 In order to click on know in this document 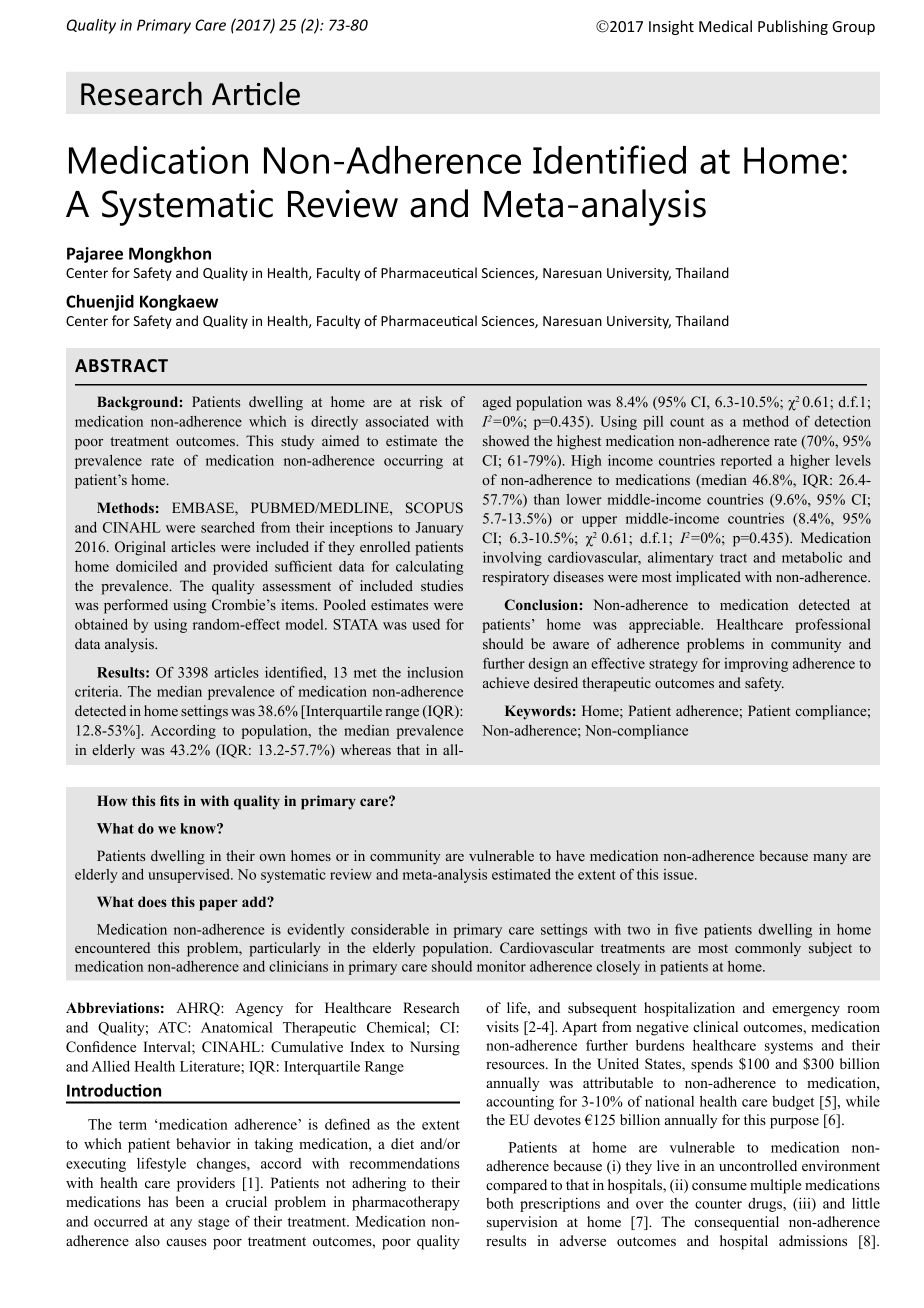, I will do `click(199, 828)`.
